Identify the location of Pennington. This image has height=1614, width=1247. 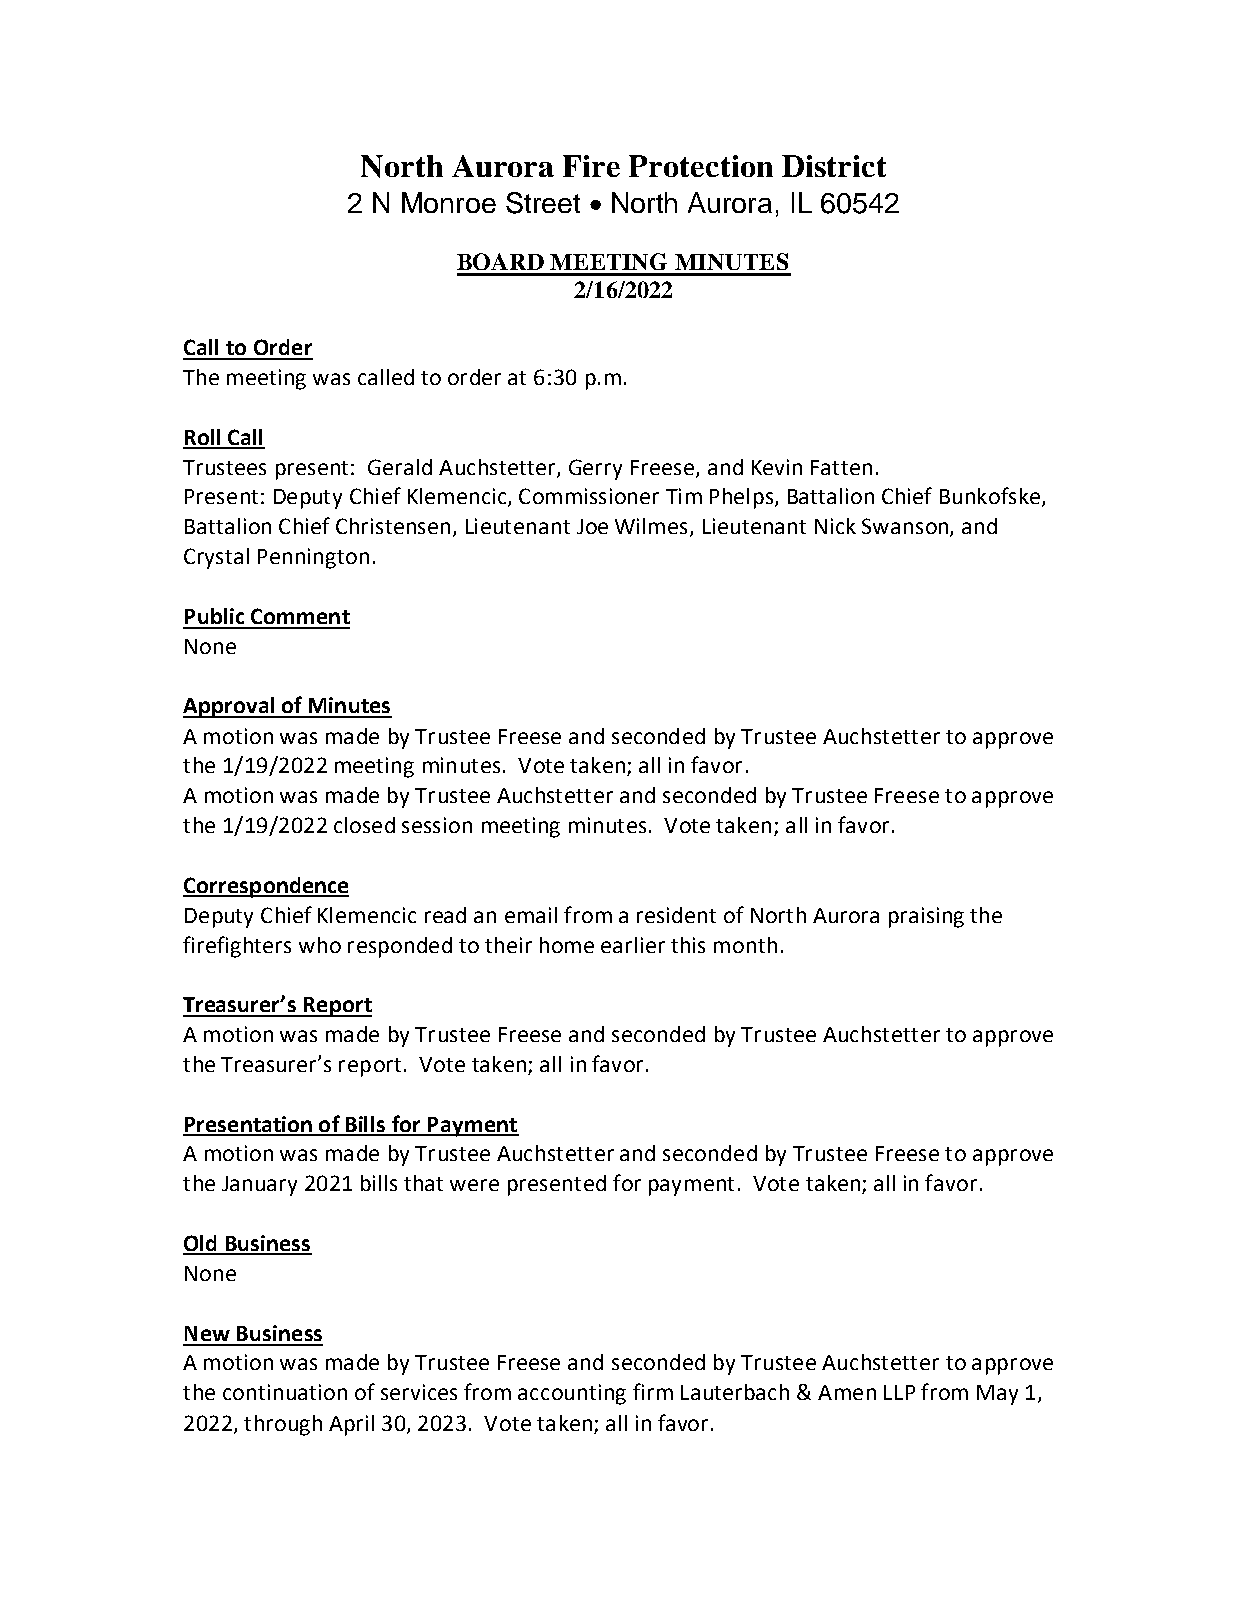
(313, 558).
